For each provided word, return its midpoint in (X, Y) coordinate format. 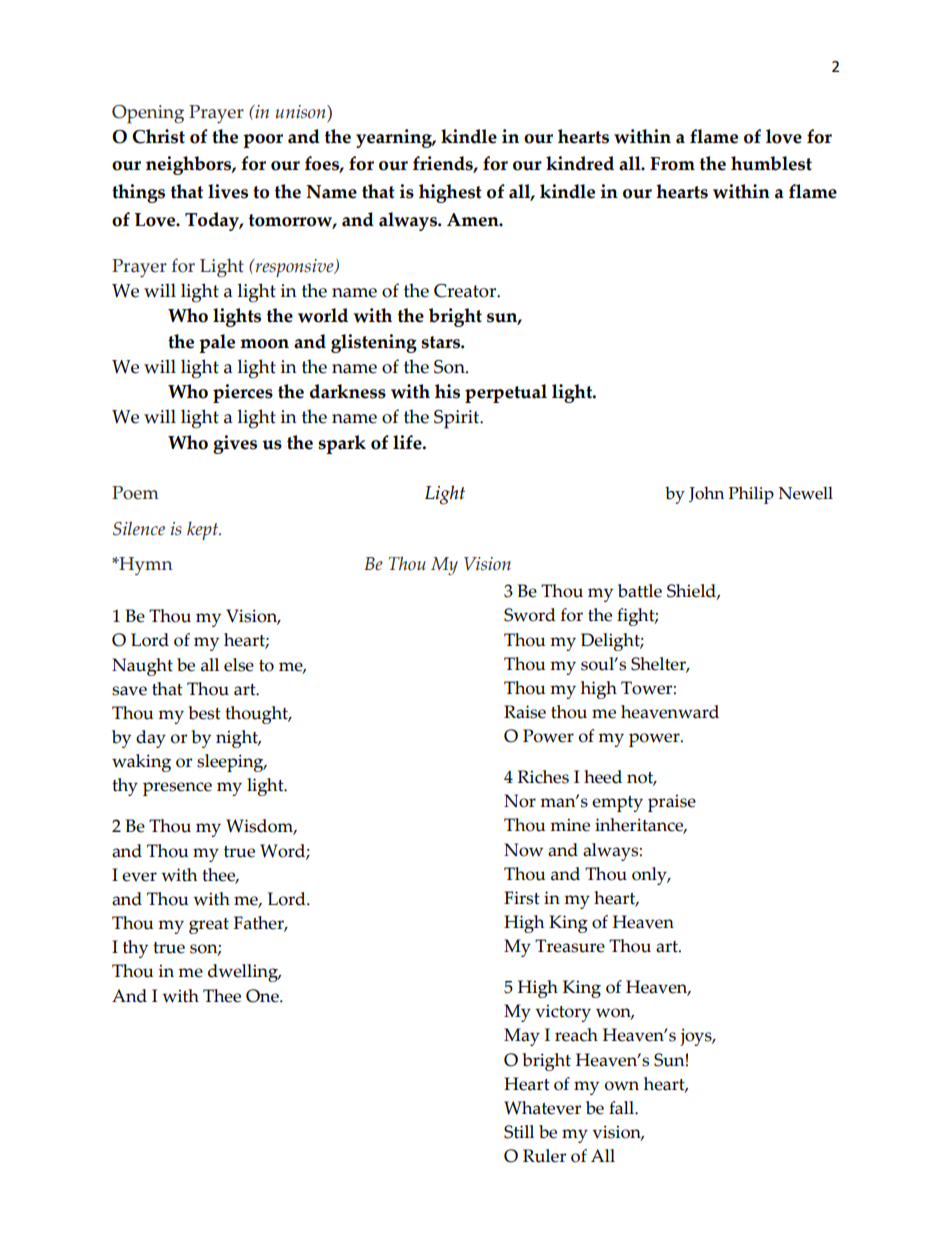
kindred (580, 163)
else (239, 665)
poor (263, 141)
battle (640, 591)
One (263, 996)
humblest (771, 163)
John (706, 494)
